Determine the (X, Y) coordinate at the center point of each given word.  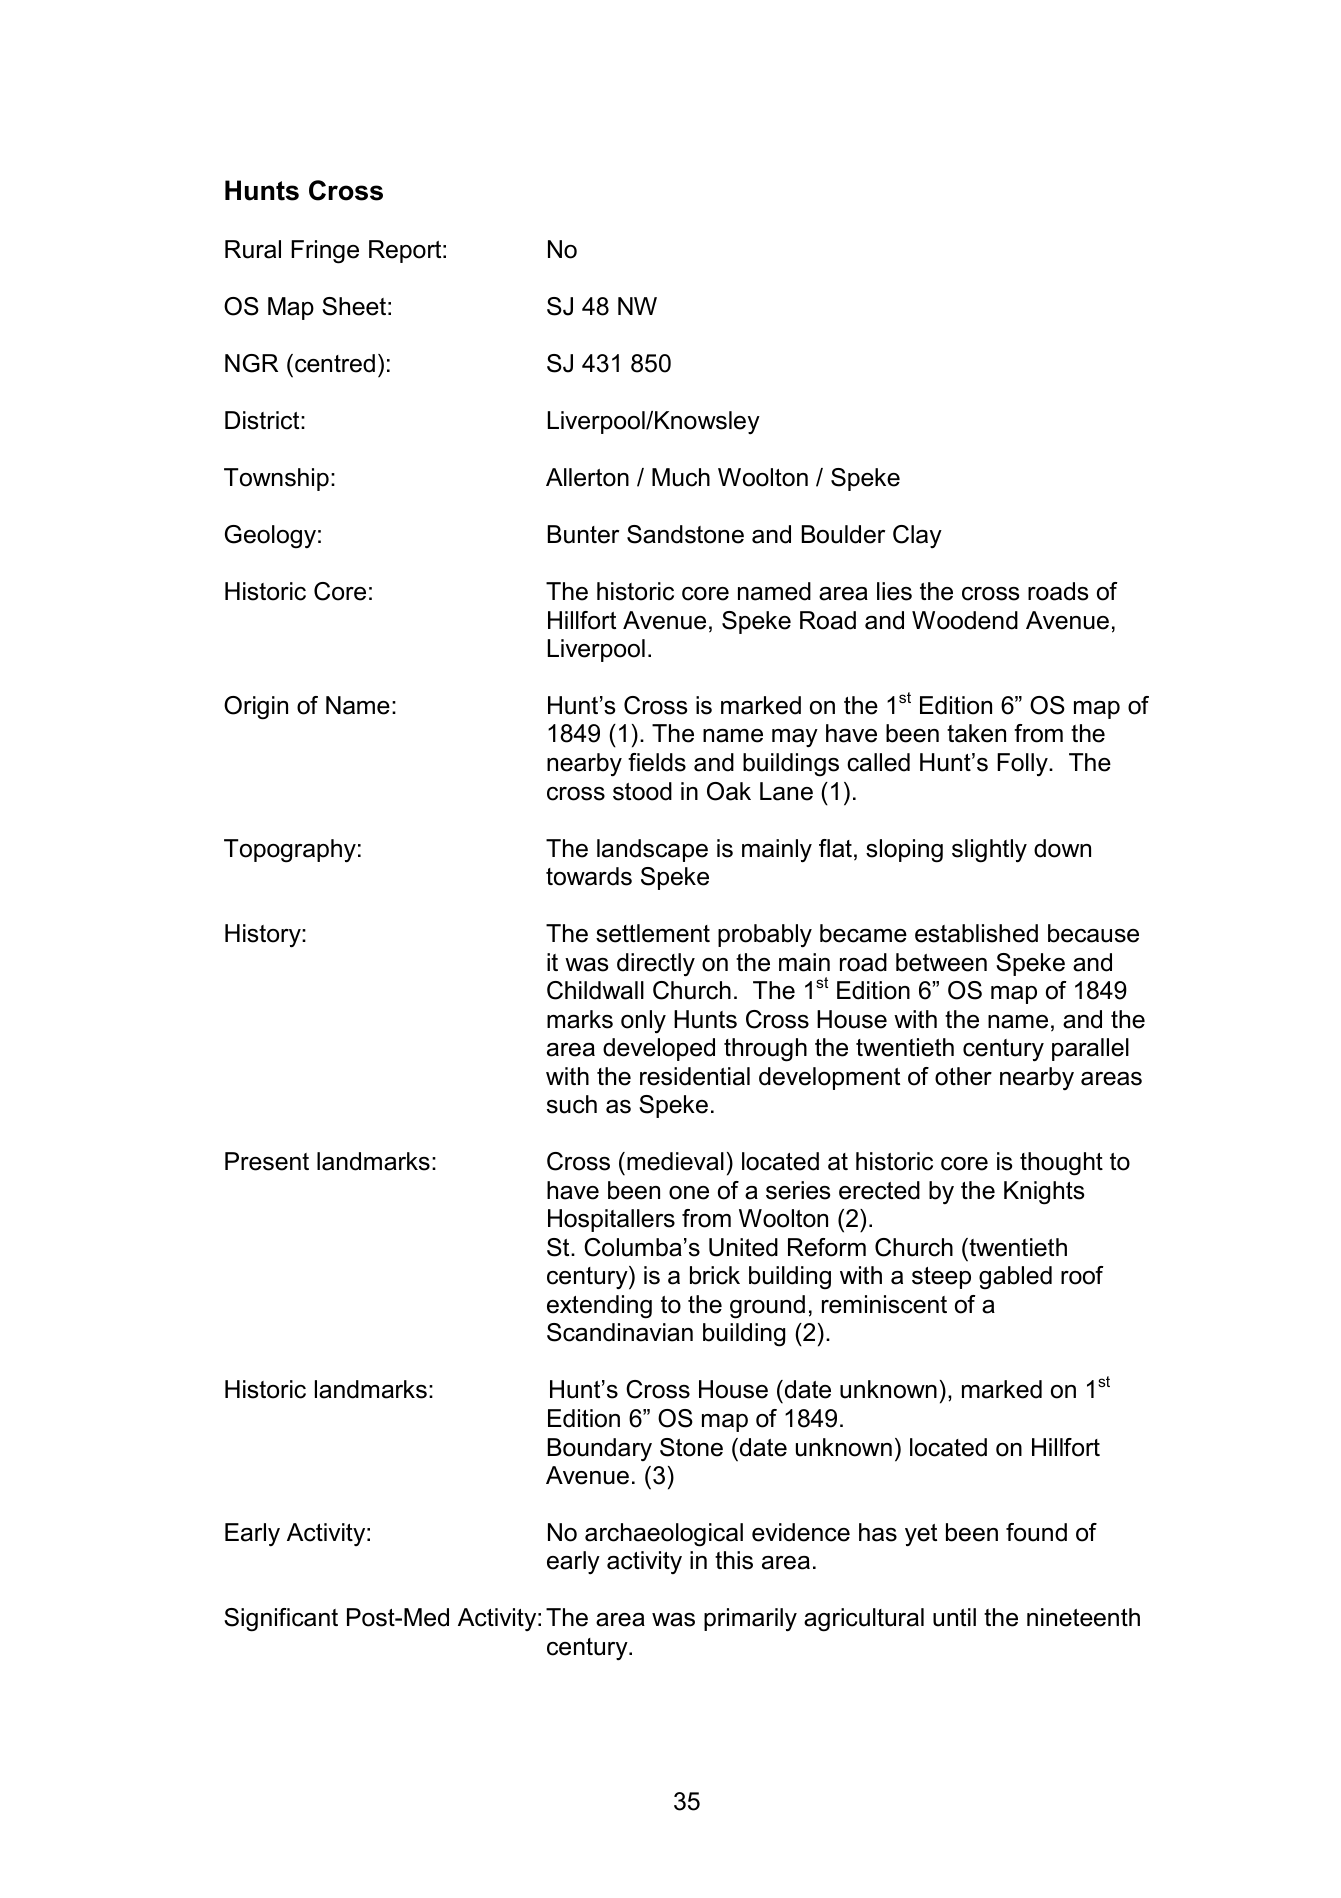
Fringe (325, 252)
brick (715, 1275)
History (264, 936)
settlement (653, 933)
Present (267, 1161)
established (976, 933)
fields (657, 762)
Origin (256, 708)
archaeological (664, 1535)
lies (894, 591)
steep (941, 1278)
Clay (917, 536)
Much (681, 477)
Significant (281, 1620)
